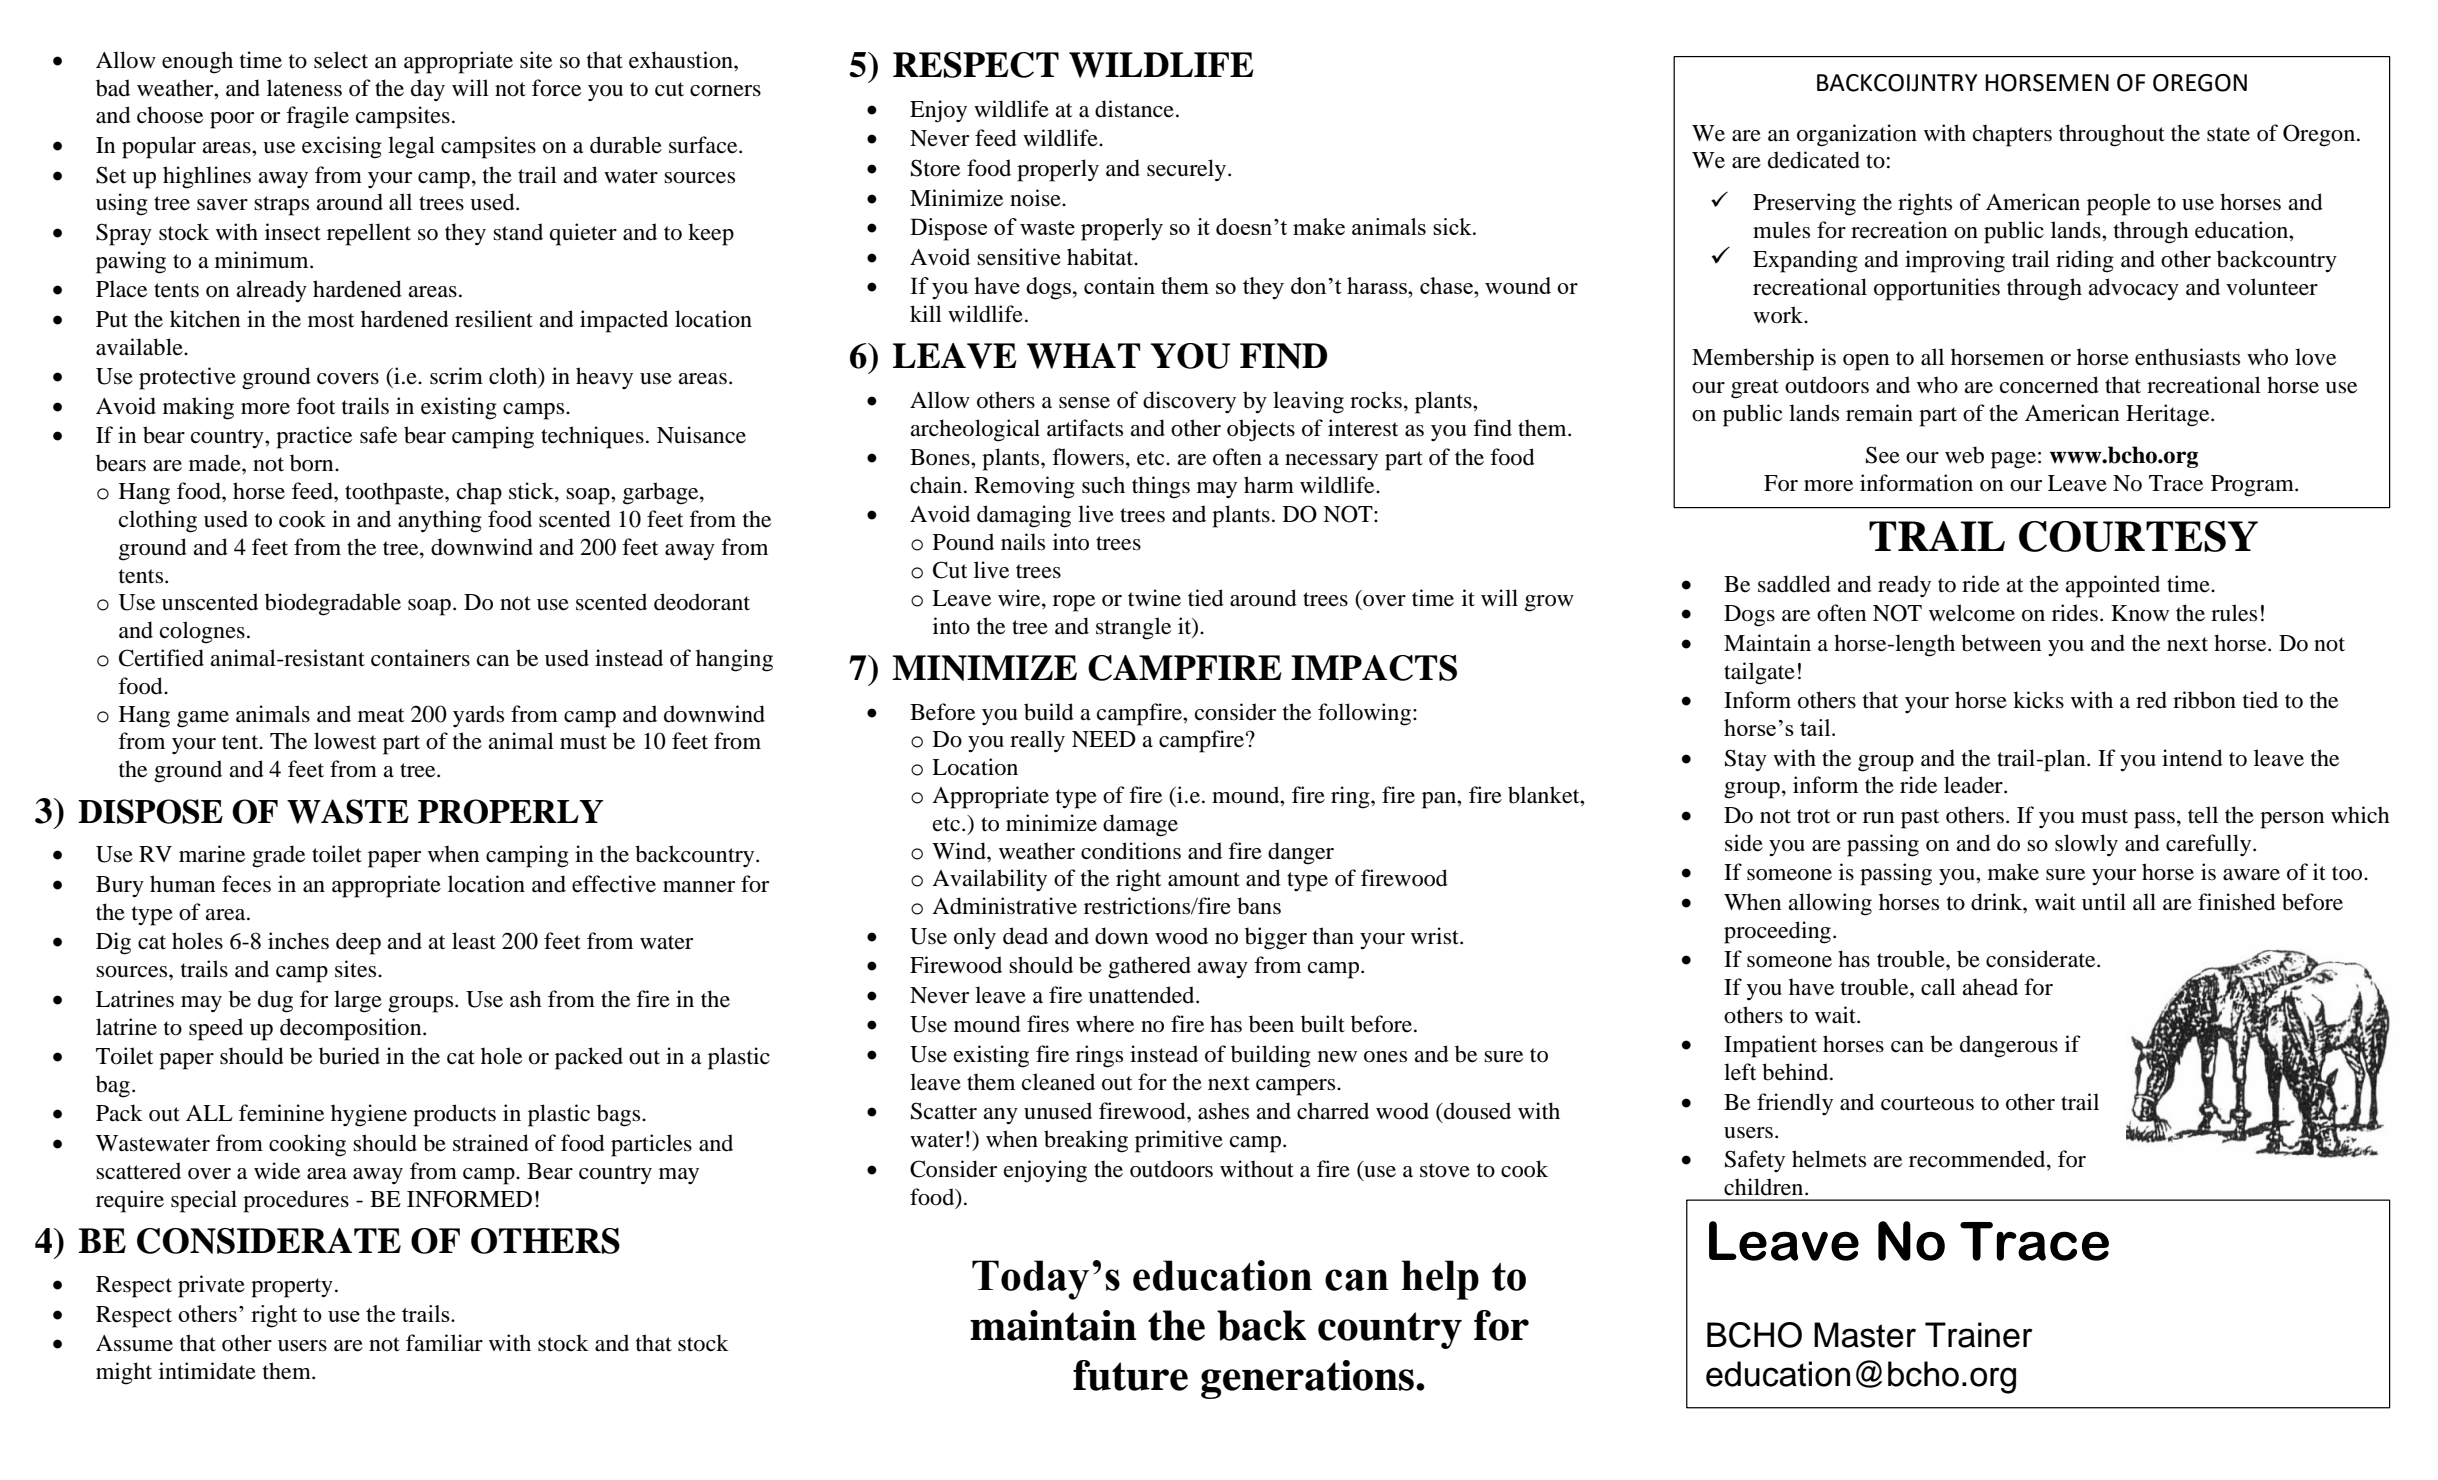 The width and height of the page is (2438, 1480). What do you see at coordinates (1134, 109) in the page?
I see `distance` at bounding box center [1134, 109].
